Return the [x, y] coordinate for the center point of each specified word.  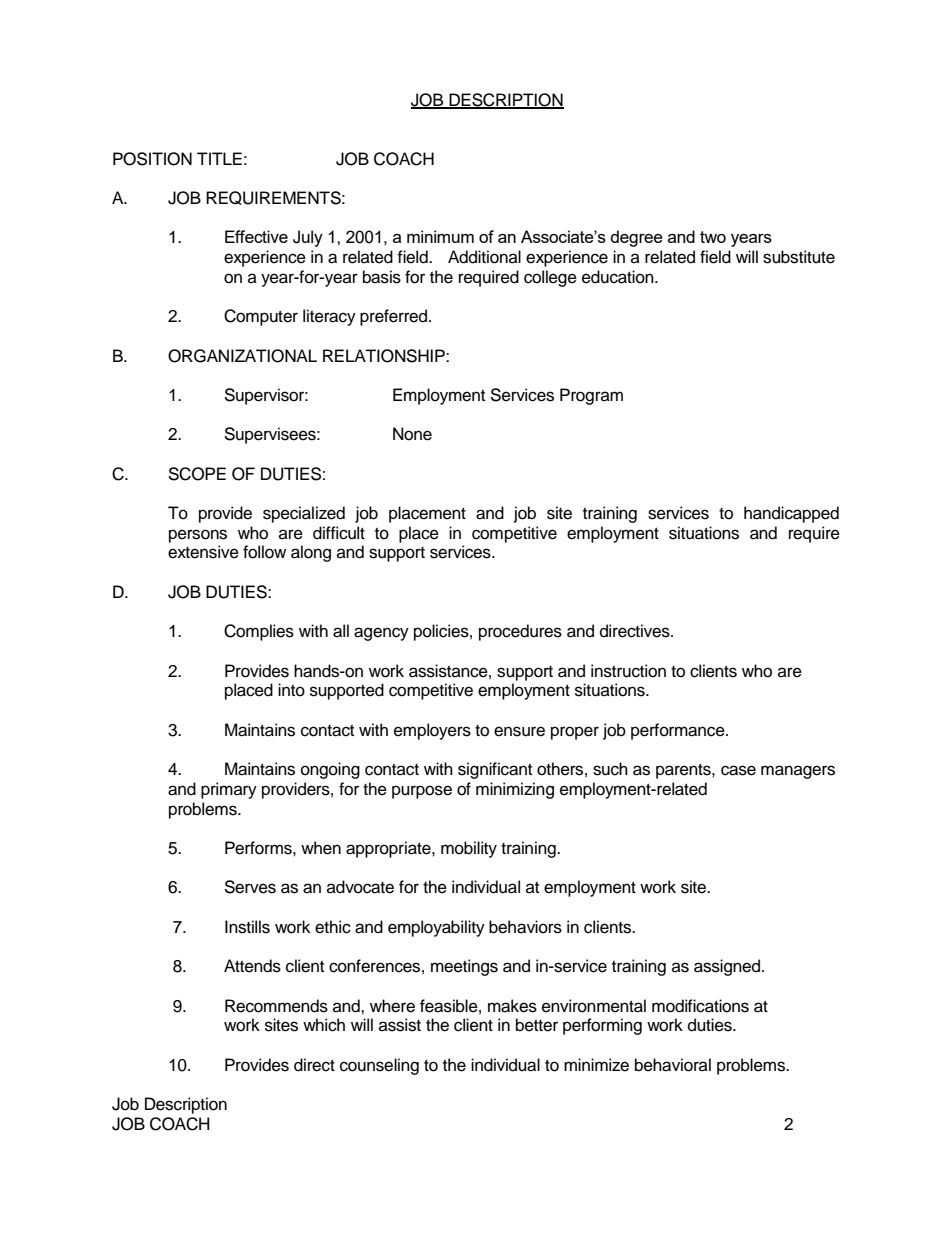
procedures [520, 632]
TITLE [219, 158]
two [713, 237]
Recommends [276, 1006]
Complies [259, 632]
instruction [628, 671]
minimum [440, 236]
